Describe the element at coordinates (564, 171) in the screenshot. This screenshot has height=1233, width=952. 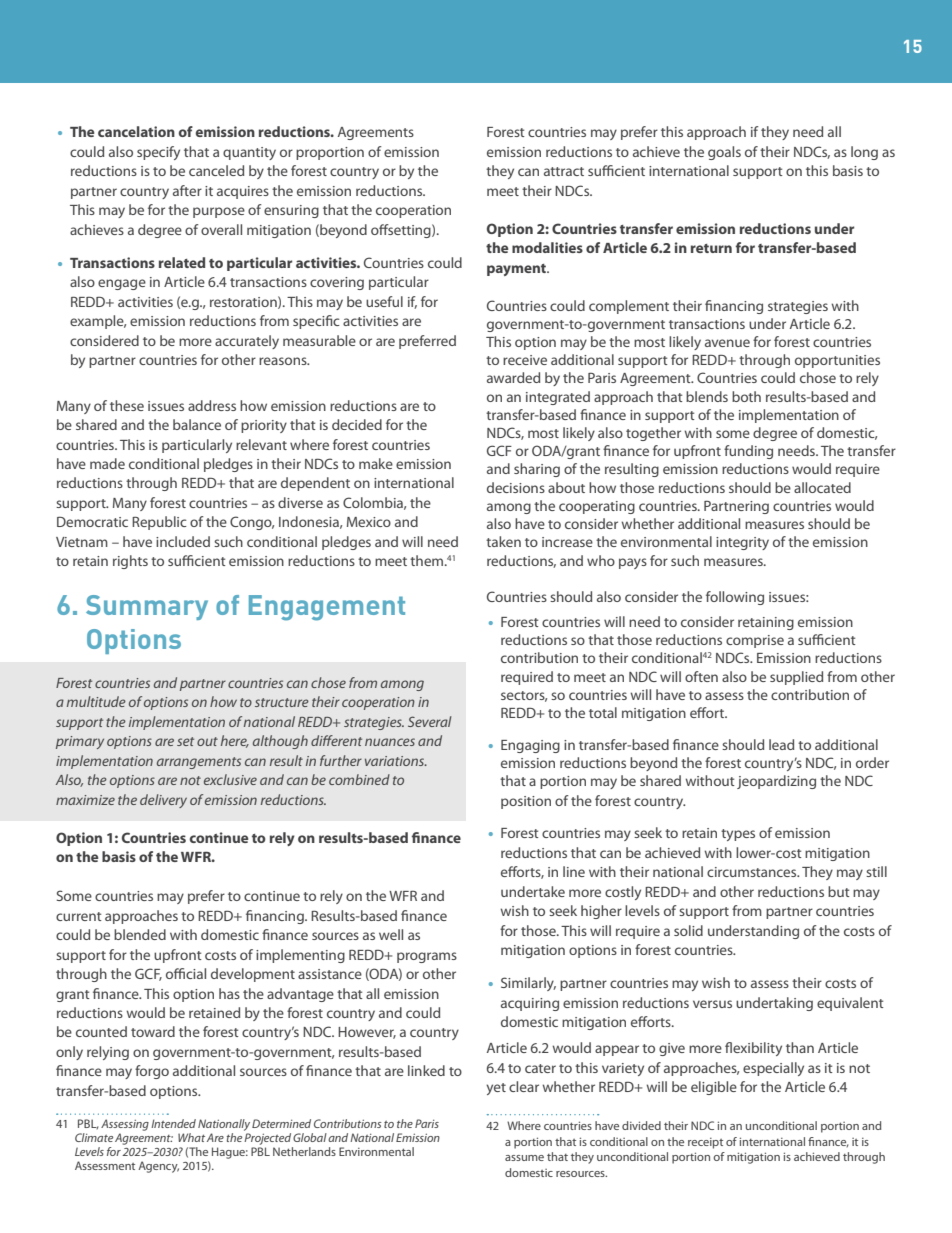
I see `attract` at that location.
